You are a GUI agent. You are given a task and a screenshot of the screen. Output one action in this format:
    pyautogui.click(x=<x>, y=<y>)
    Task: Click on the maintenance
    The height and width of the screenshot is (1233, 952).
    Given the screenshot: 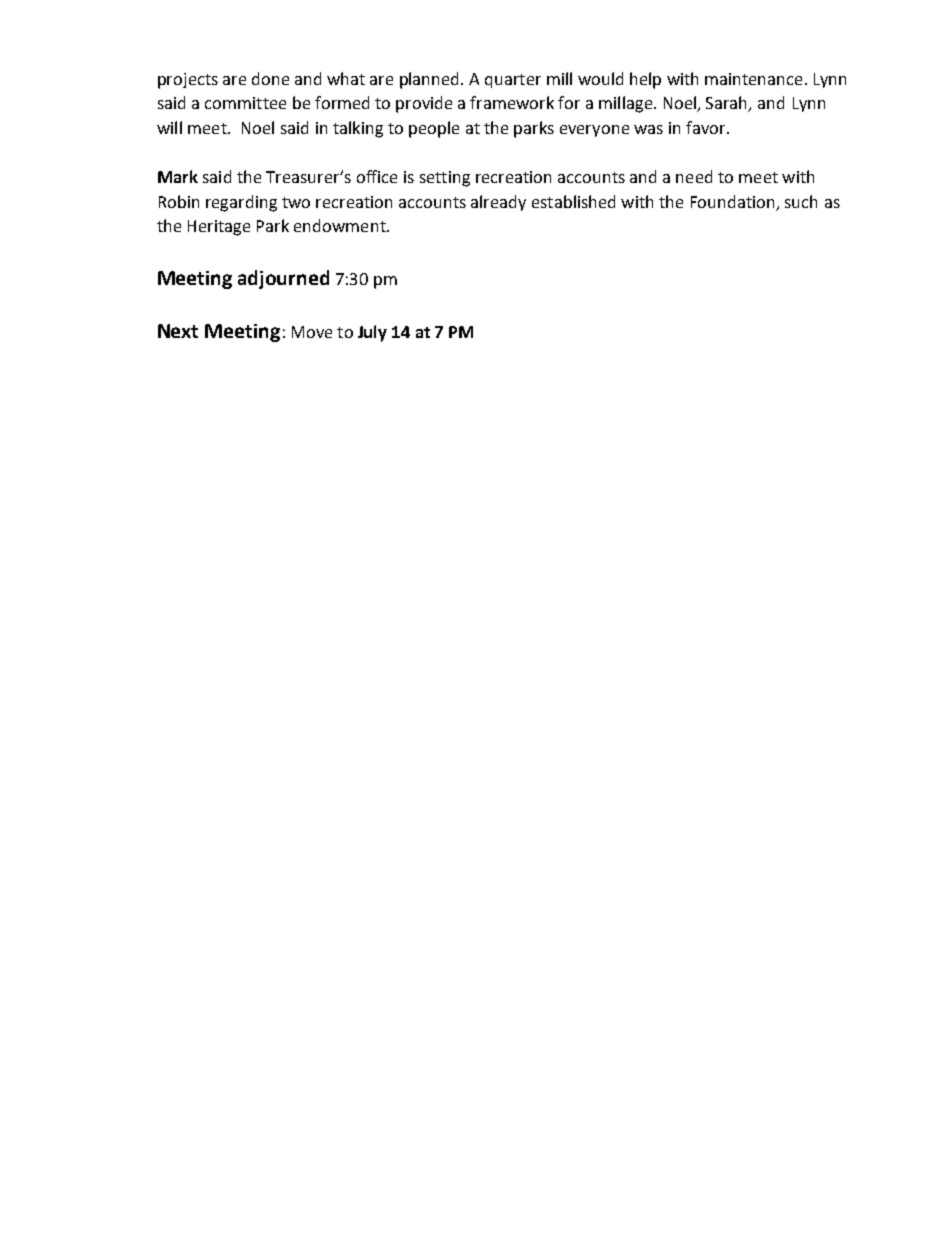 What is the action you would take?
    pyautogui.click(x=753, y=79)
